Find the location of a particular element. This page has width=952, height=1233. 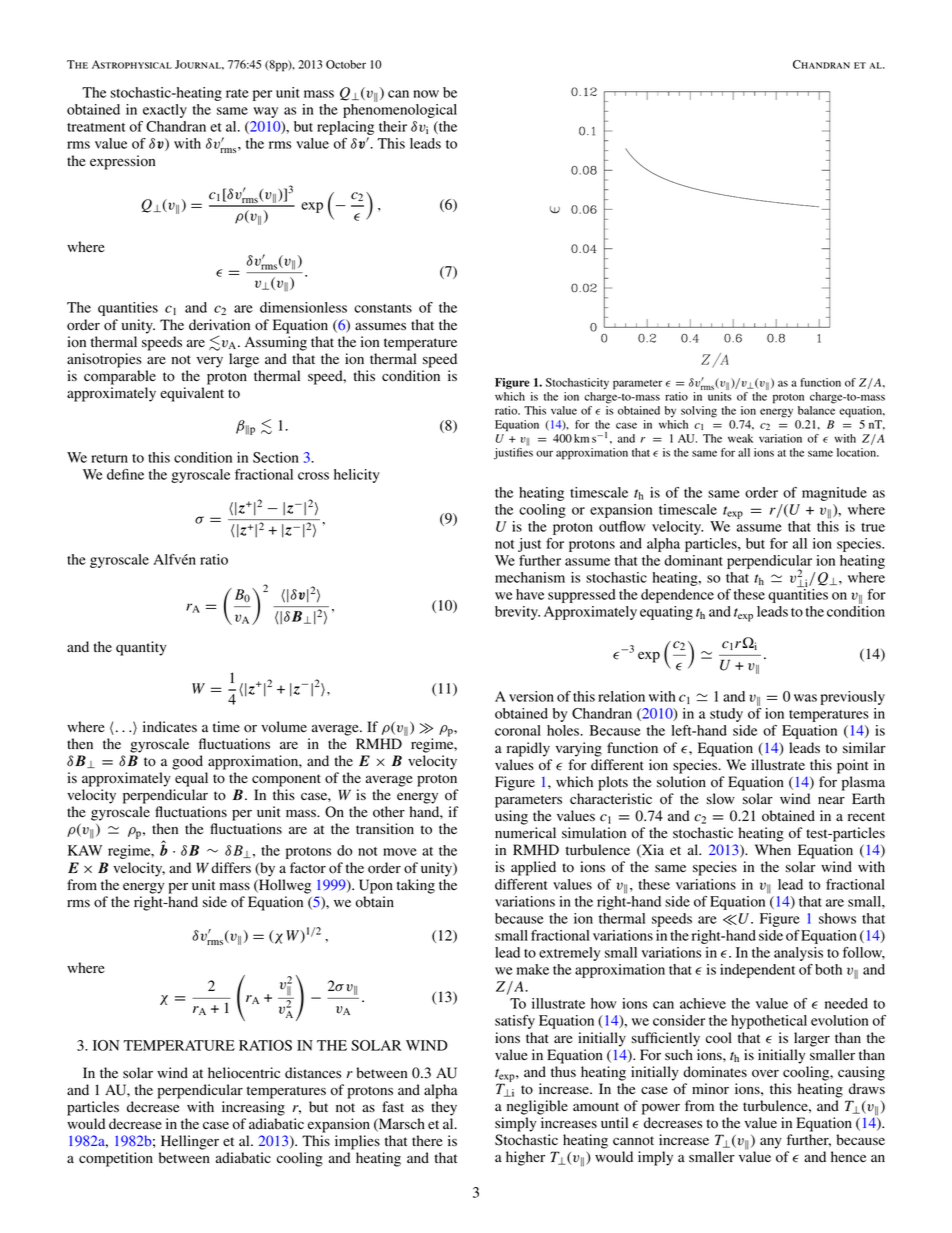

increasing is located at coordinates (253, 1108).
